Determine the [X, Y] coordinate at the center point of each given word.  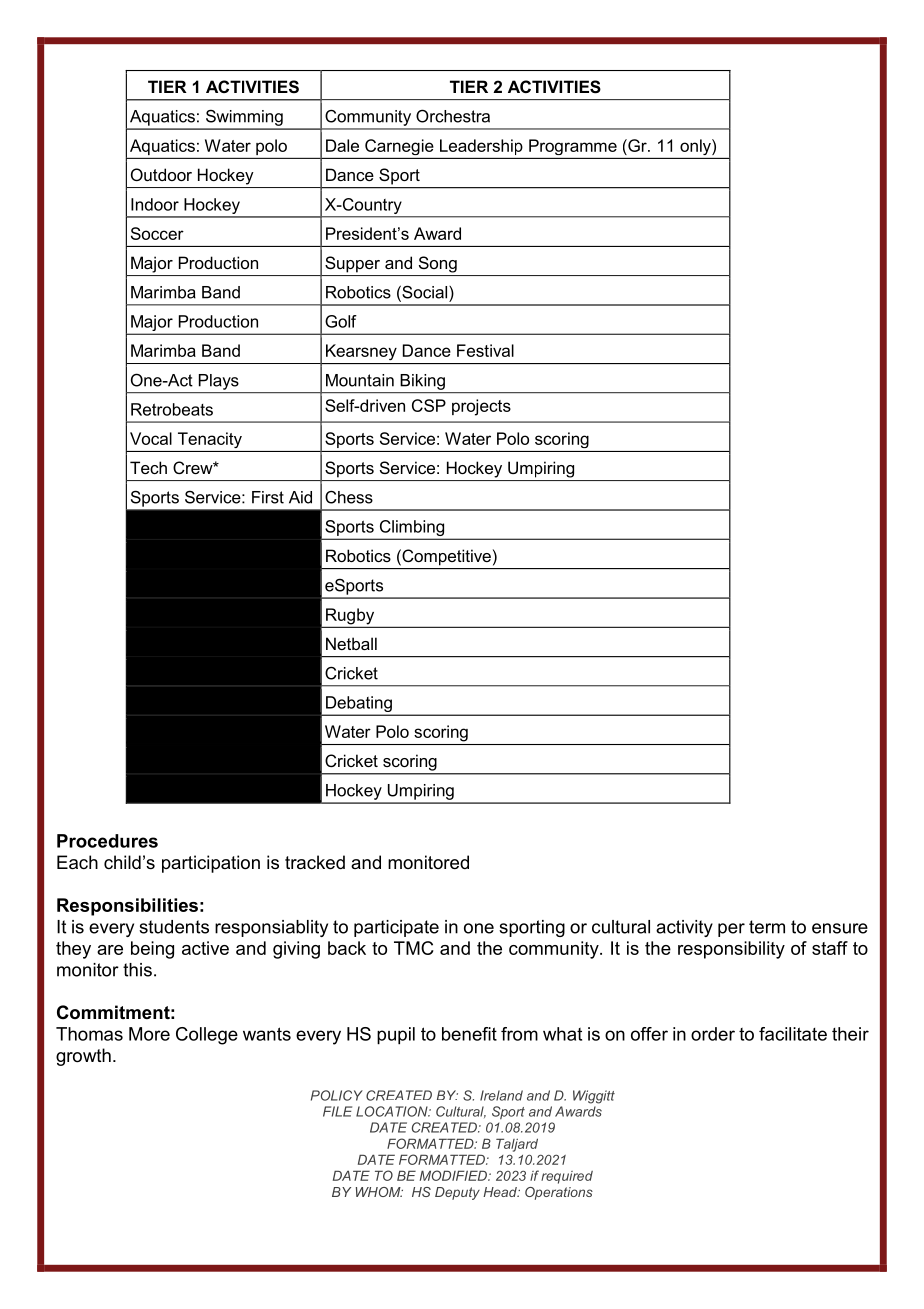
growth [83, 1057]
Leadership [481, 147]
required [567, 1177]
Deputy [457, 1193]
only [696, 147]
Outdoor [161, 174]
